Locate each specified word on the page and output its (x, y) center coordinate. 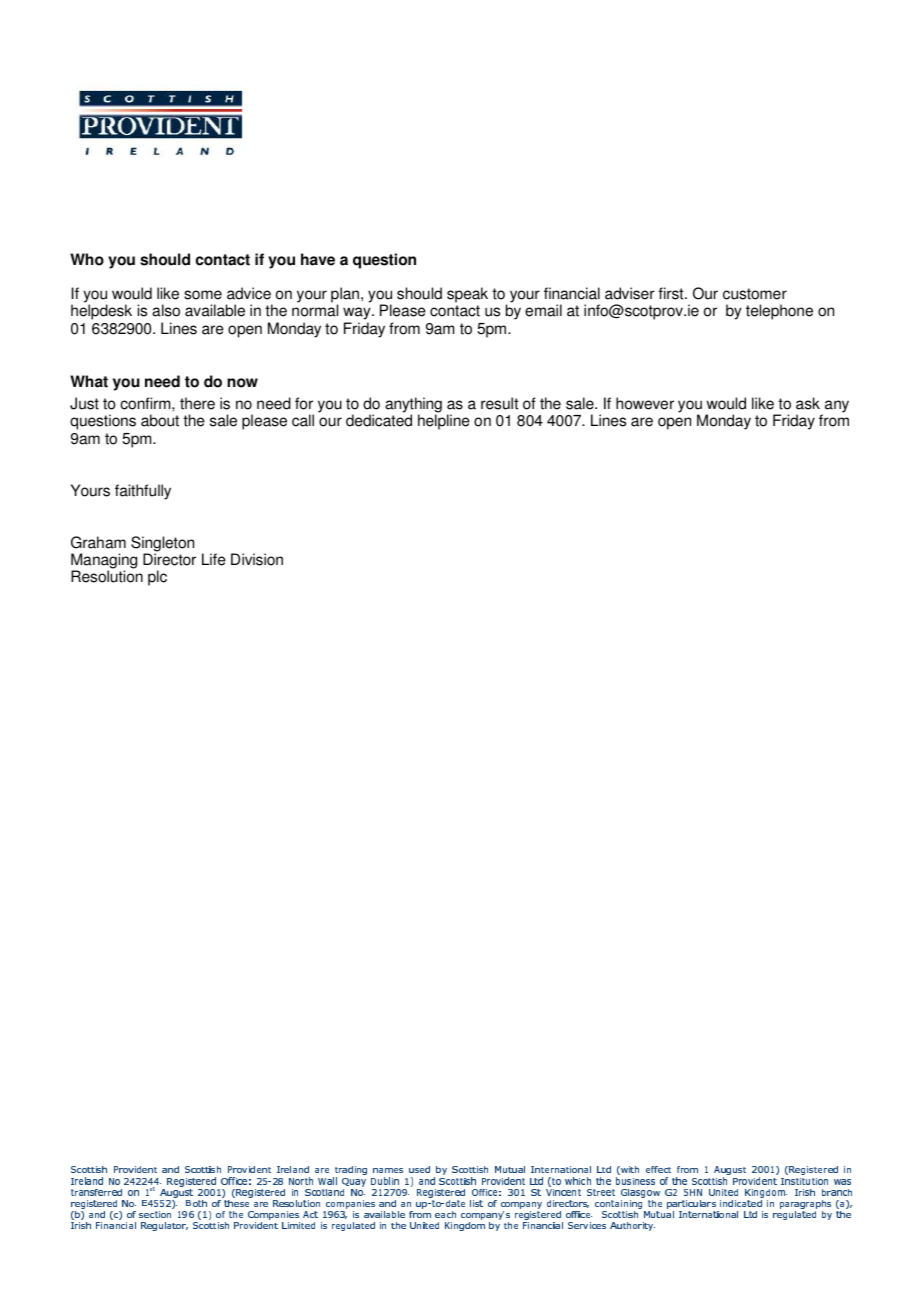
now (242, 383)
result (499, 403)
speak (467, 296)
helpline (444, 422)
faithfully (143, 492)
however (645, 403)
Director (169, 559)
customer (755, 294)
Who (87, 259)
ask (808, 403)
